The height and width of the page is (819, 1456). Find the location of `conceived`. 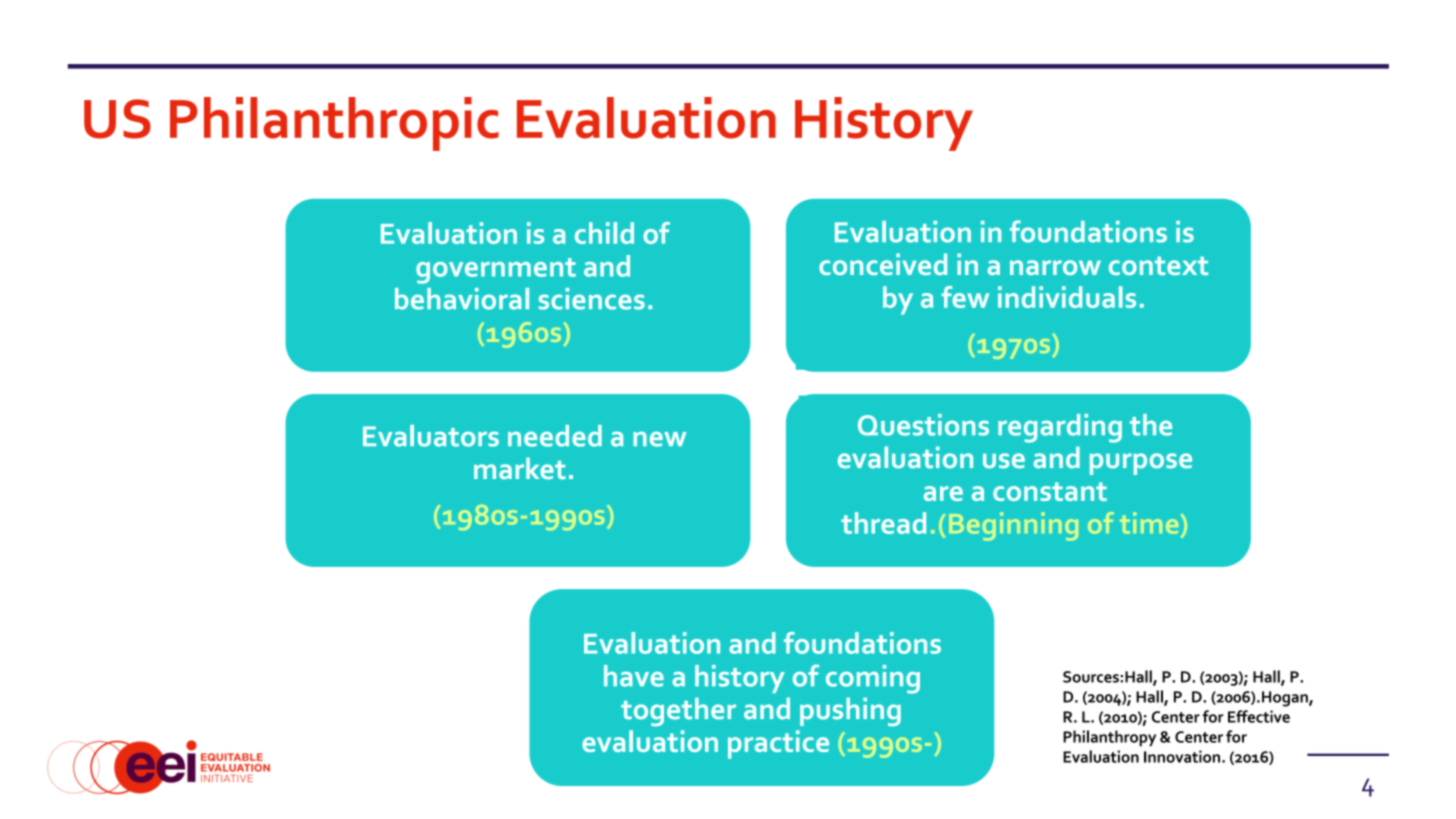

conceived is located at coordinates (883, 264).
